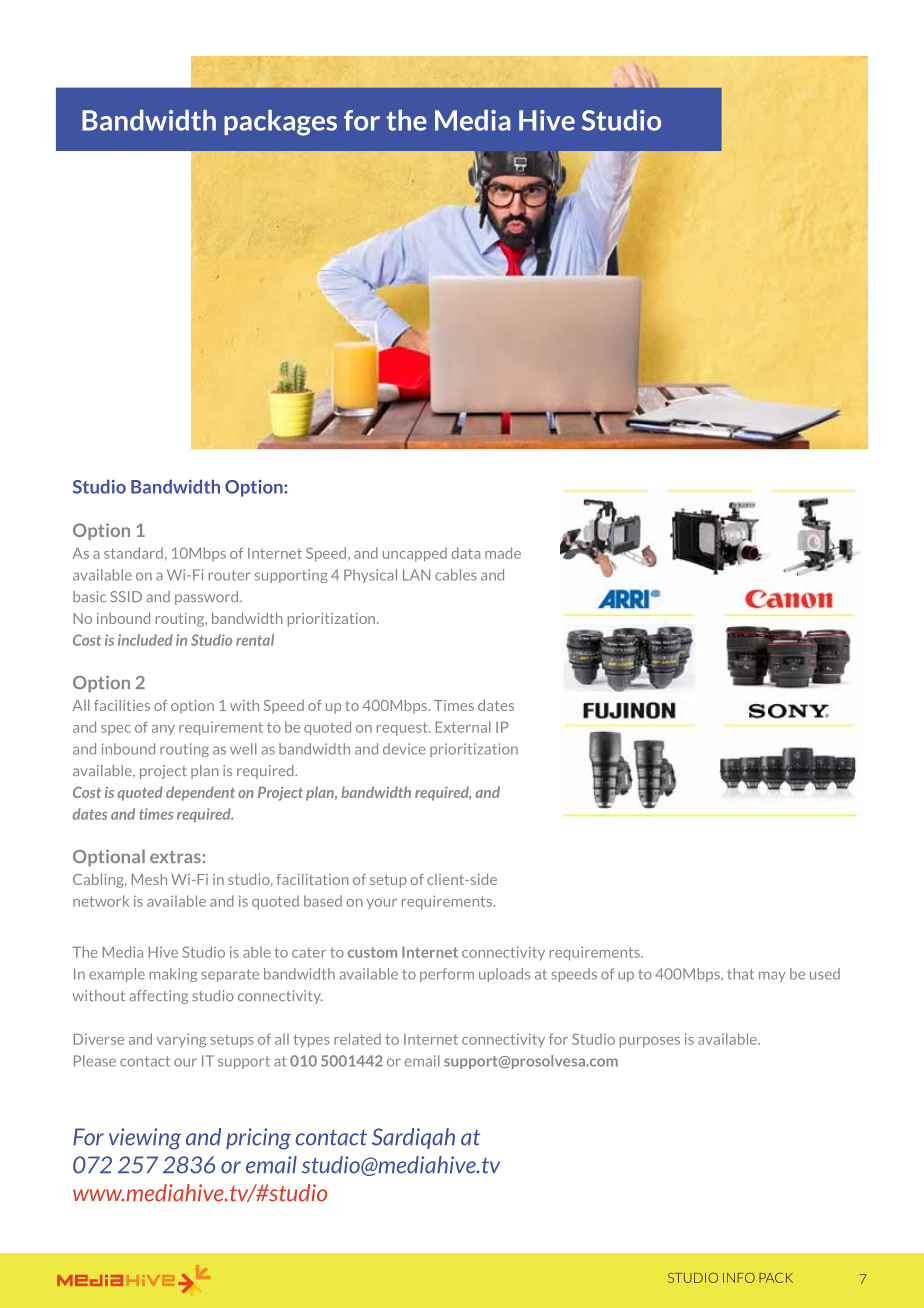  Describe the element at coordinates (145, 1139) in the screenshot. I see `viewing` at that location.
